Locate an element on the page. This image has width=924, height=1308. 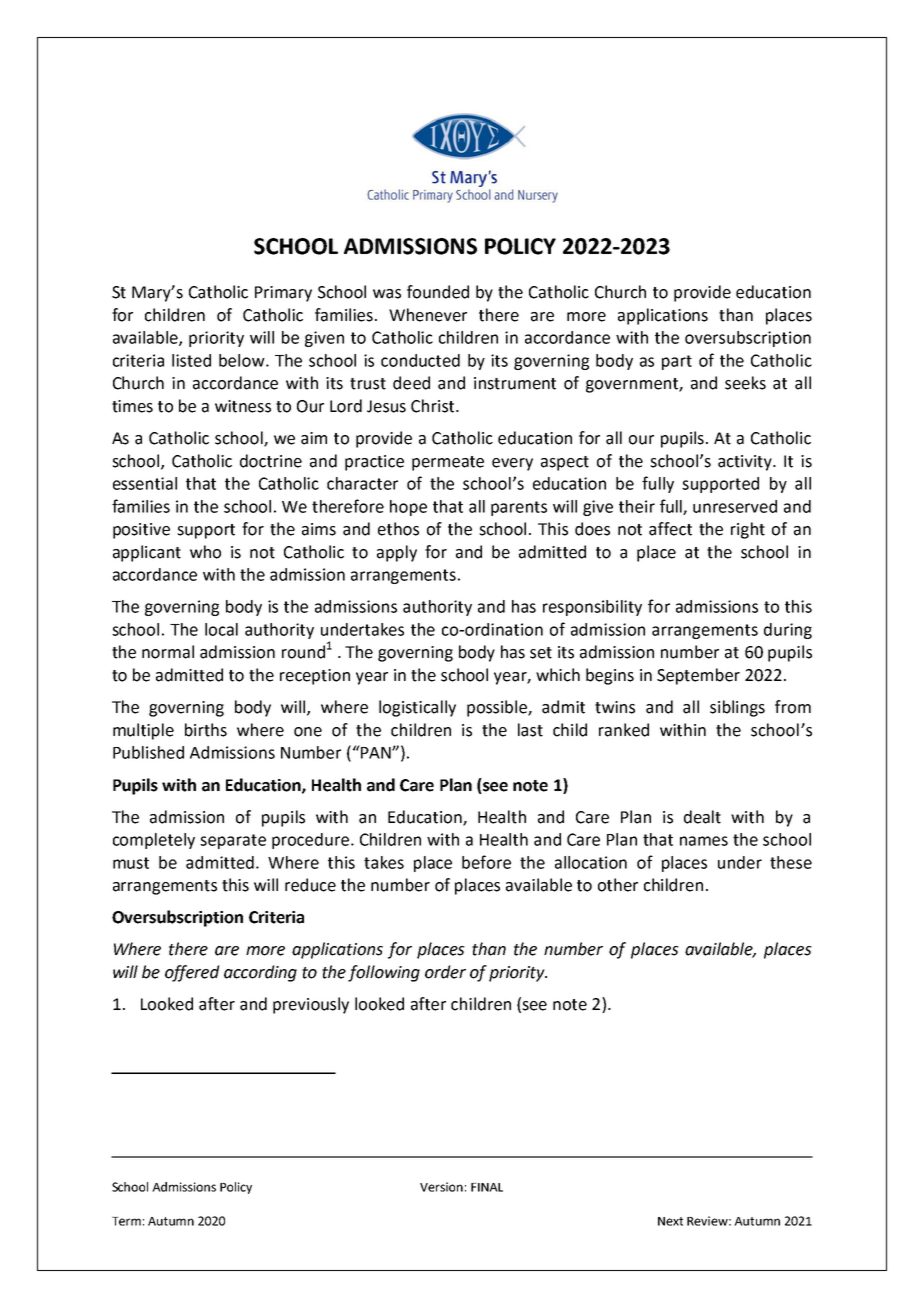
Term is located at coordinates (126, 1221).
